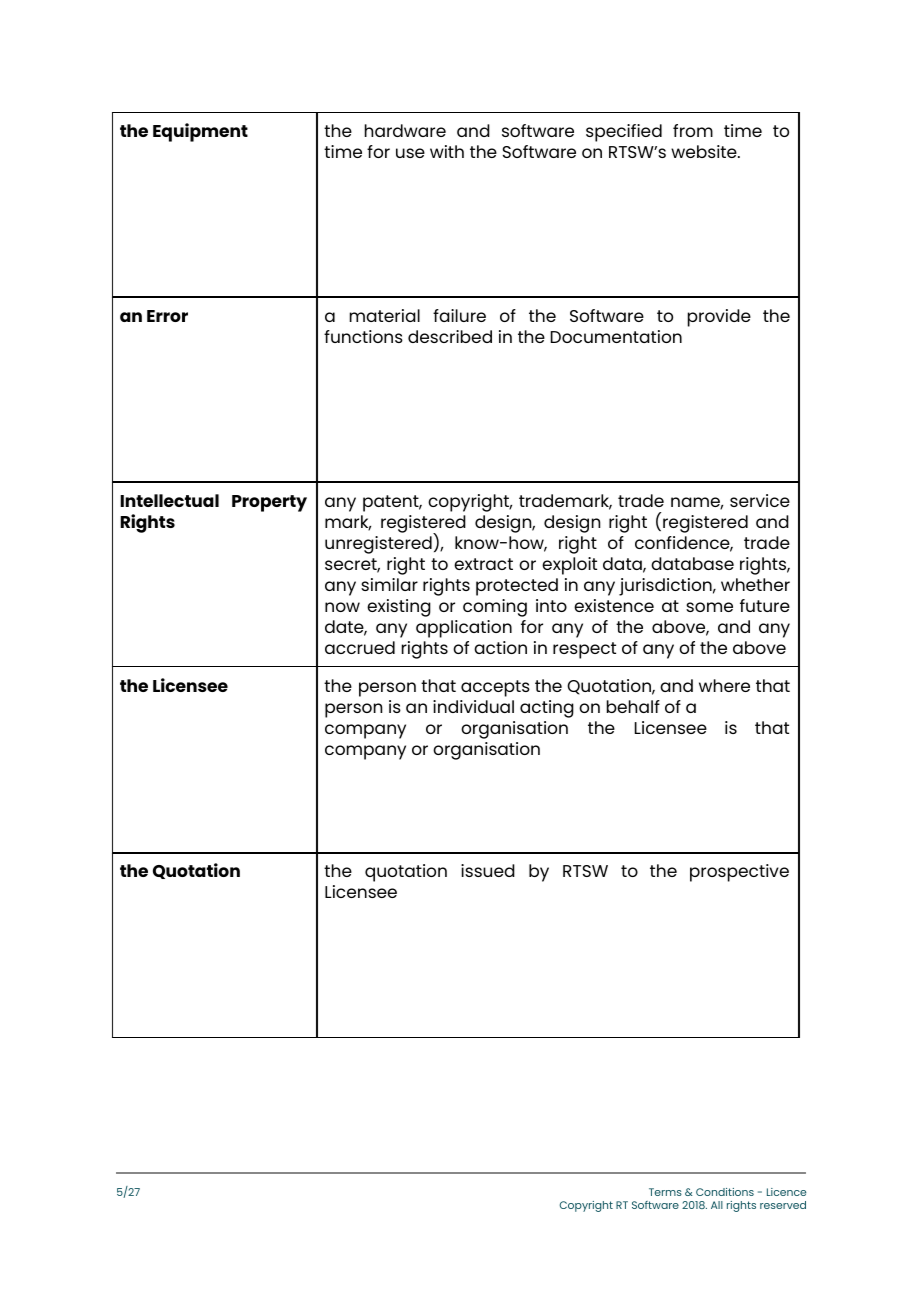 This document has width=924, height=1307. Describe the element at coordinates (665, 1192) in the document. I see `Terms` at that location.
